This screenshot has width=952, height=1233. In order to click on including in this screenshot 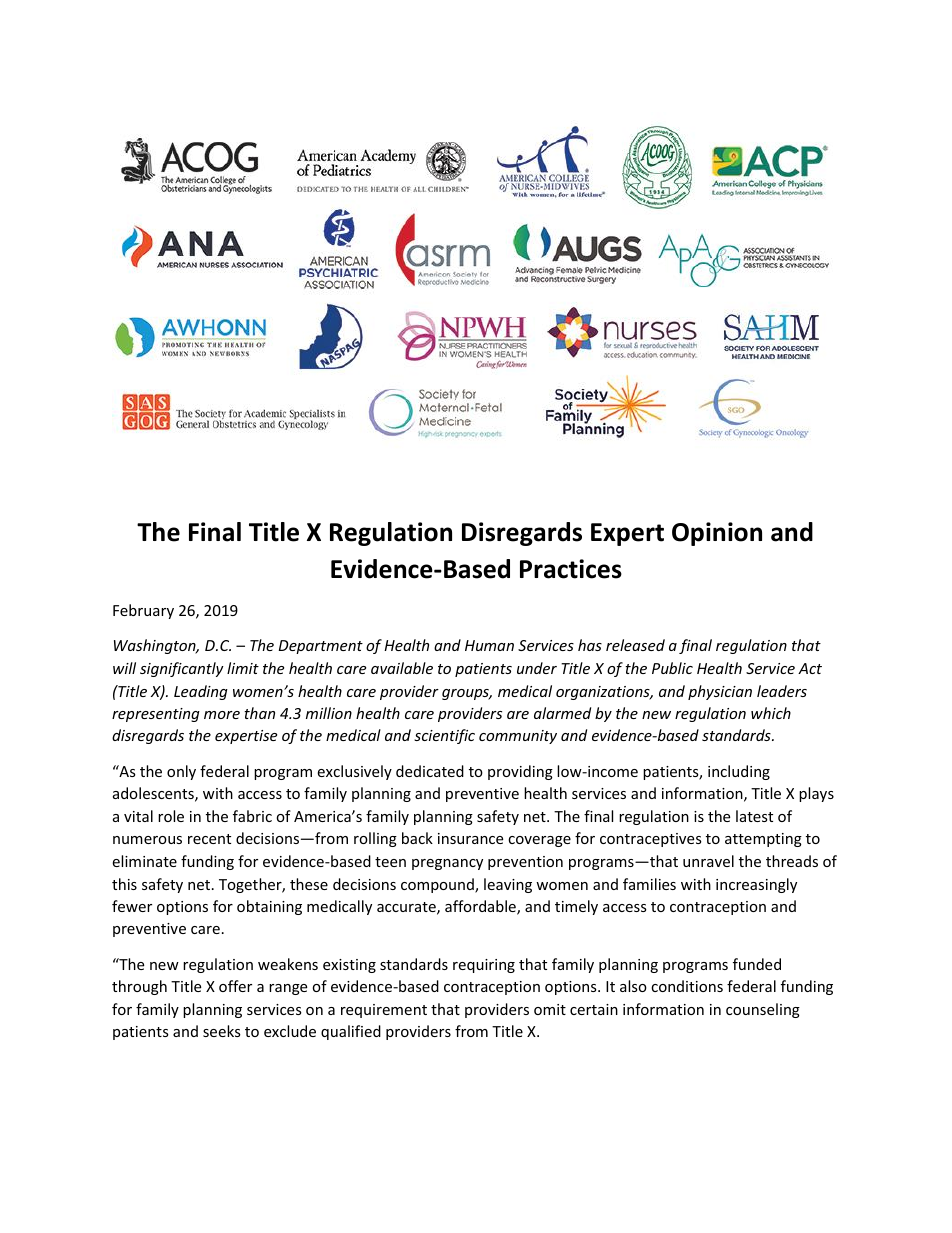, I will do `click(739, 772)`.
